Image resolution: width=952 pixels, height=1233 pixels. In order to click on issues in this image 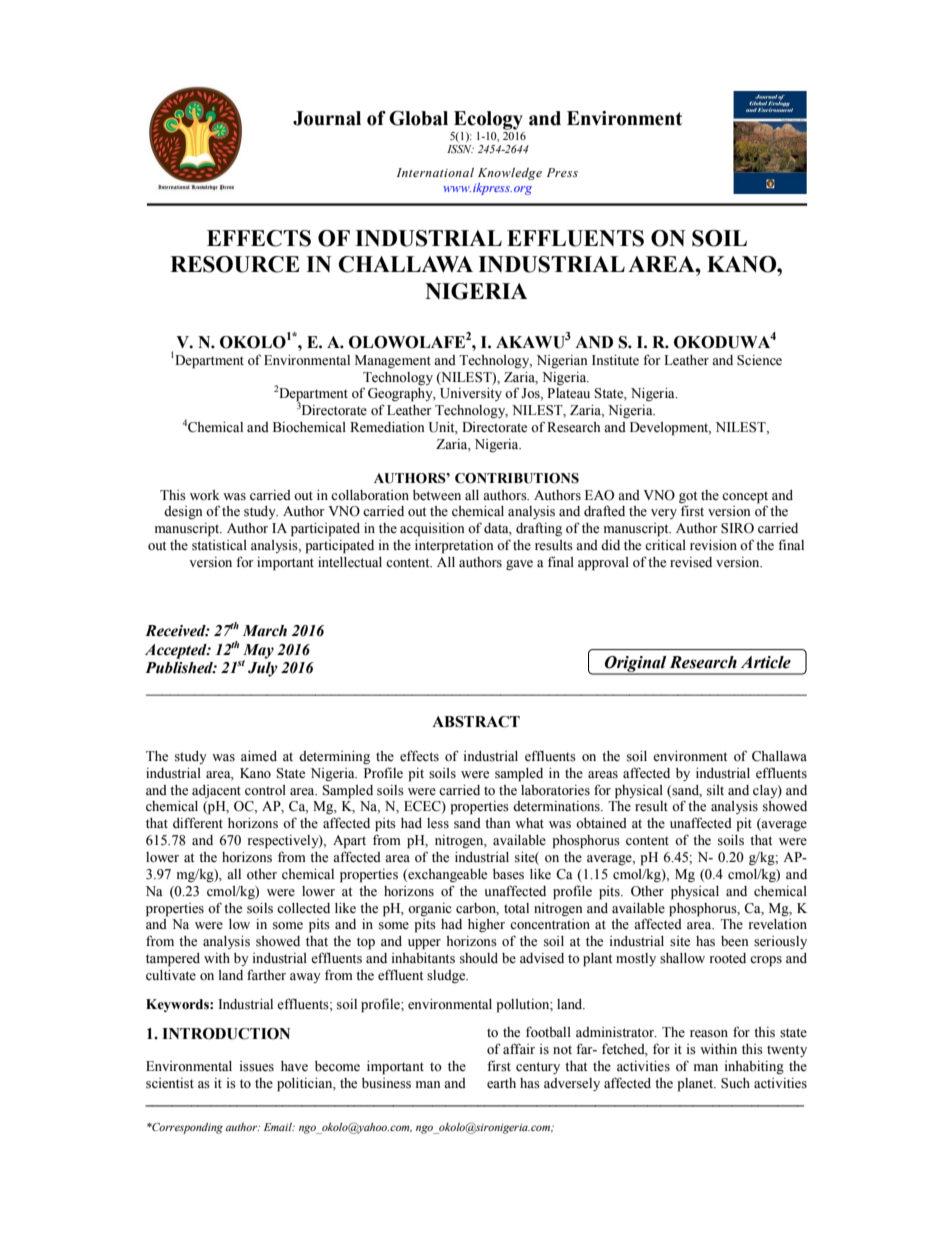, I will do `click(257, 1066)`.
